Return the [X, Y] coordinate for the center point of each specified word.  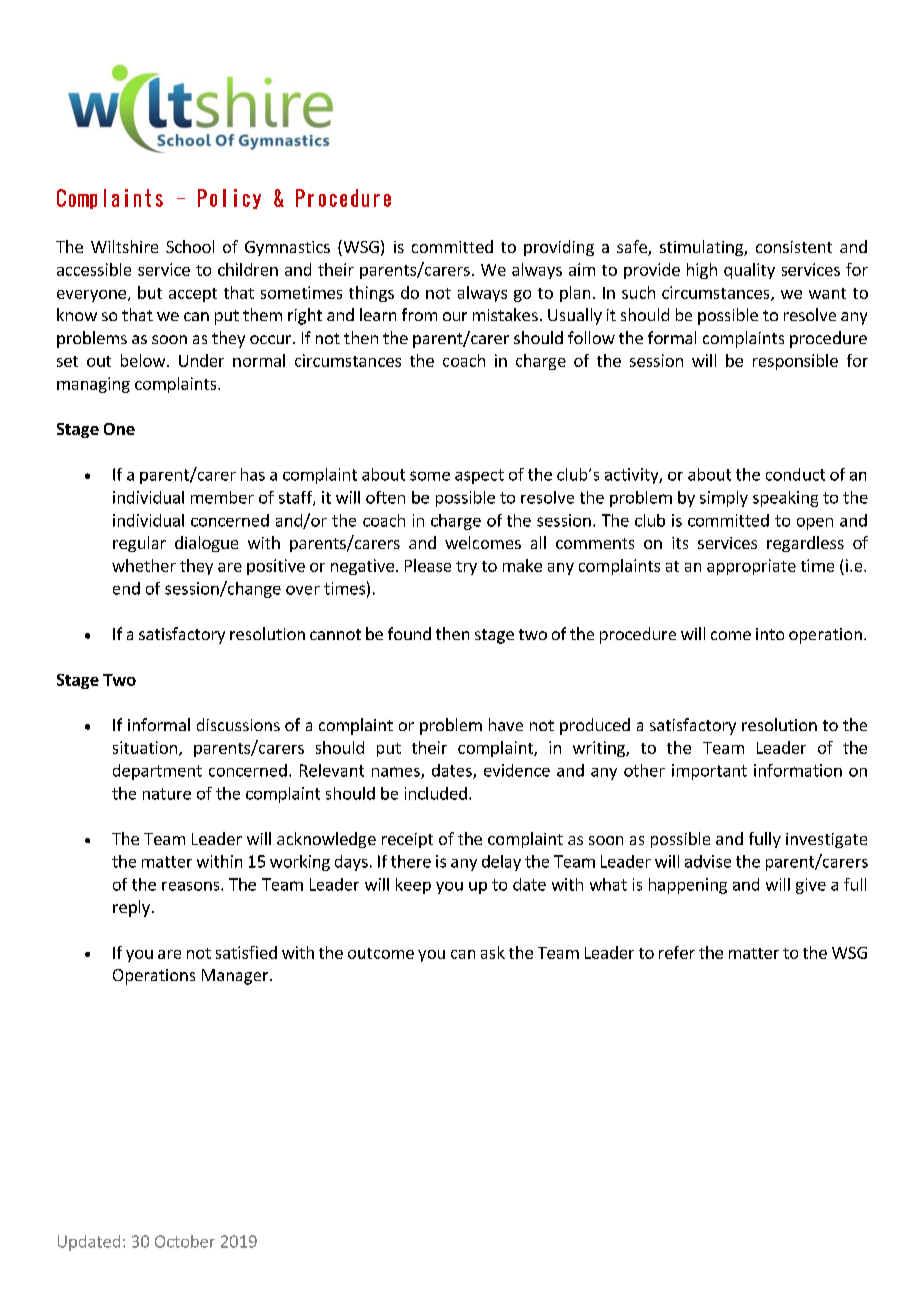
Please [428, 565]
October [185, 1241]
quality [749, 271]
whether [144, 565]
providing [559, 248]
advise [708, 861]
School [190, 246]
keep [413, 886]
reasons [192, 886]
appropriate [751, 567]
